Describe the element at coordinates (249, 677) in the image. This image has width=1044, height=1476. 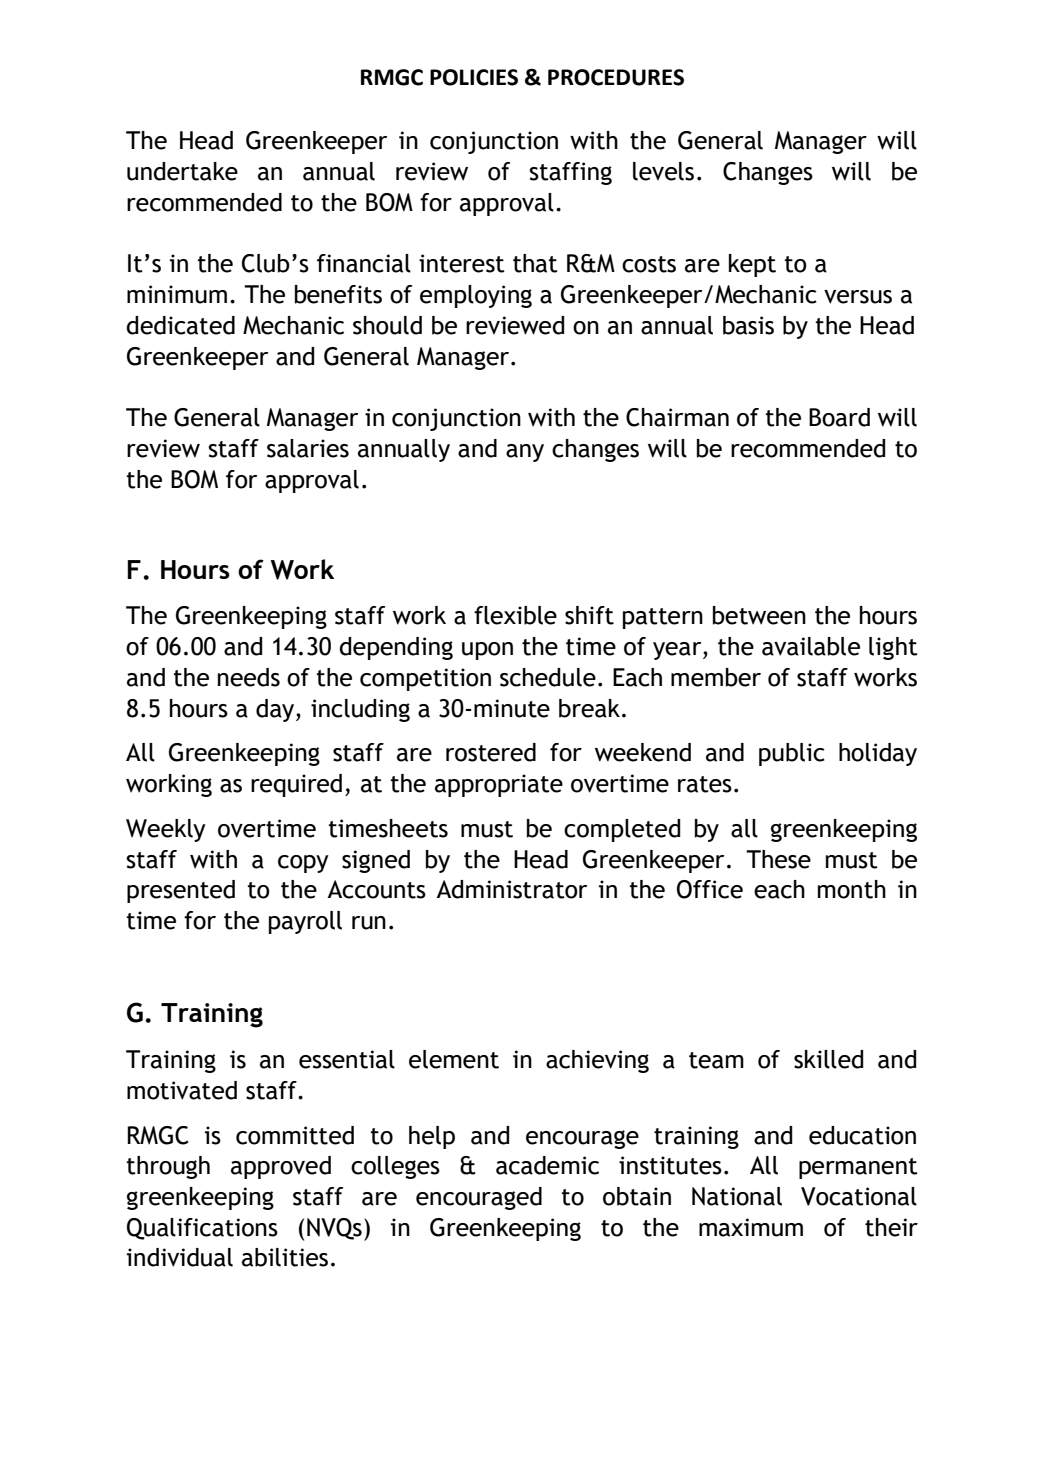
I see `needs` at that location.
